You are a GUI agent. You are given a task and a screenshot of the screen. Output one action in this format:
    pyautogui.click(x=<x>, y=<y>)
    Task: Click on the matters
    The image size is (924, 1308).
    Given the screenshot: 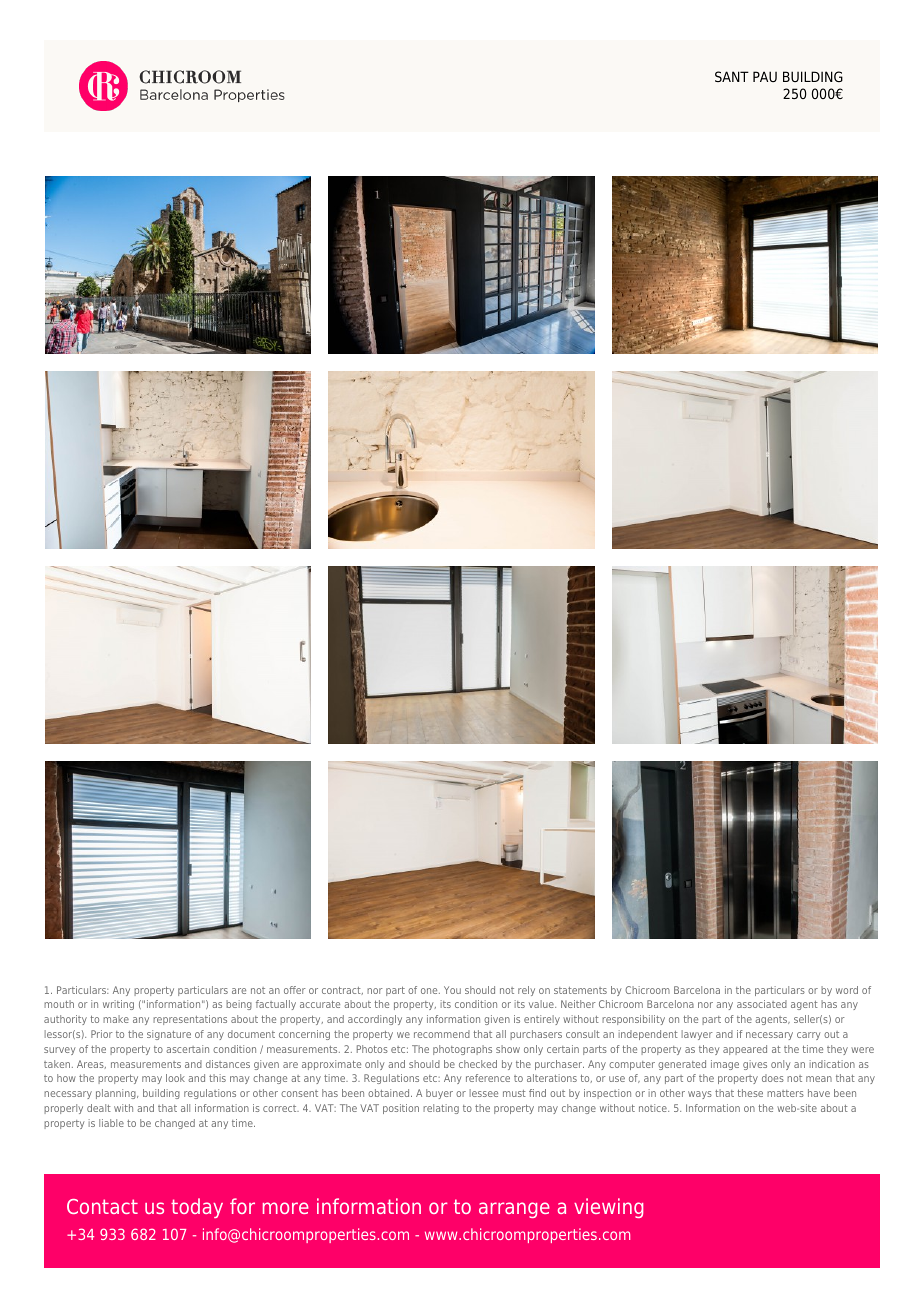 What is the action you would take?
    pyautogui.click(x=785, y=1093)
